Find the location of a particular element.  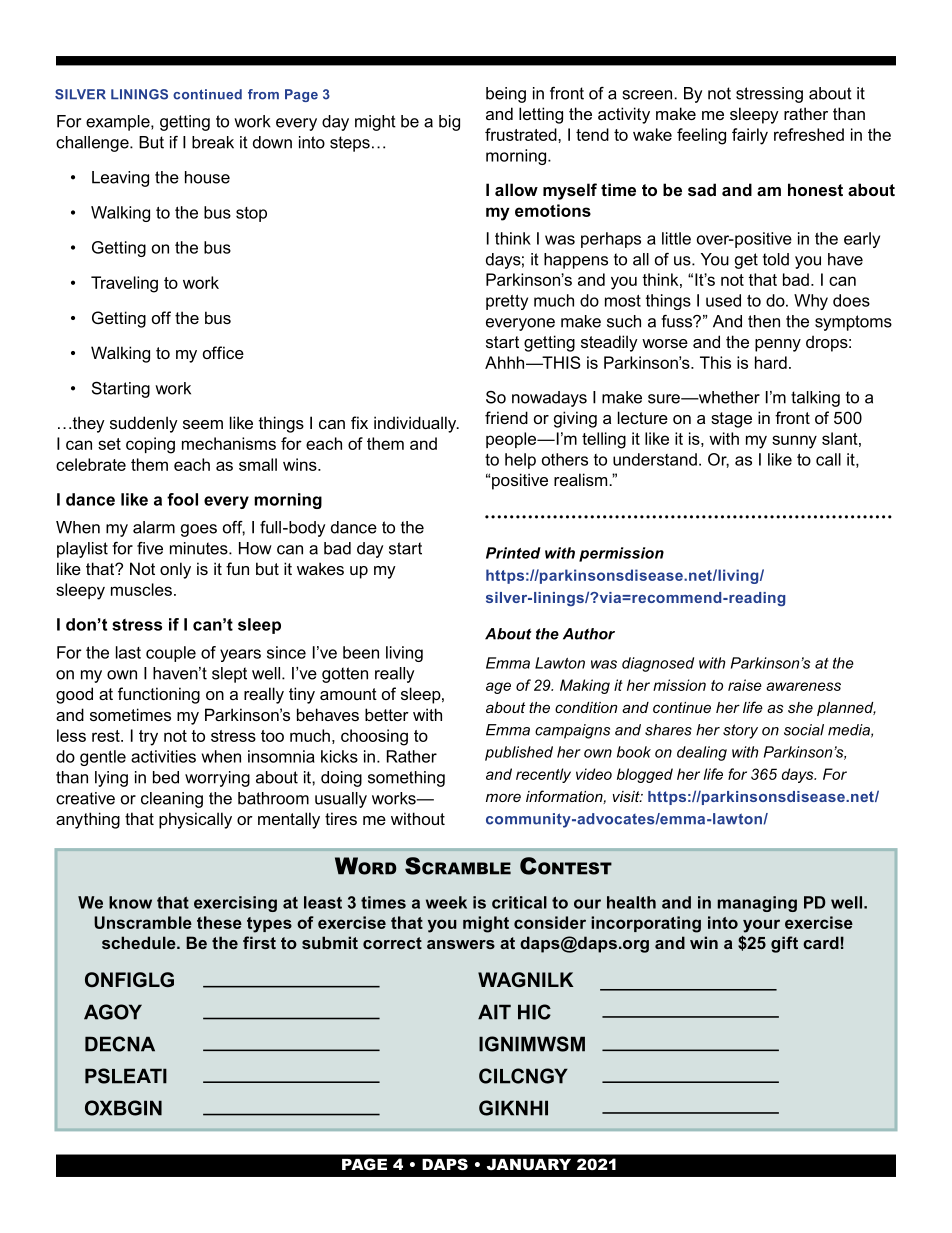

raise is located at coordinates (745, 685).
